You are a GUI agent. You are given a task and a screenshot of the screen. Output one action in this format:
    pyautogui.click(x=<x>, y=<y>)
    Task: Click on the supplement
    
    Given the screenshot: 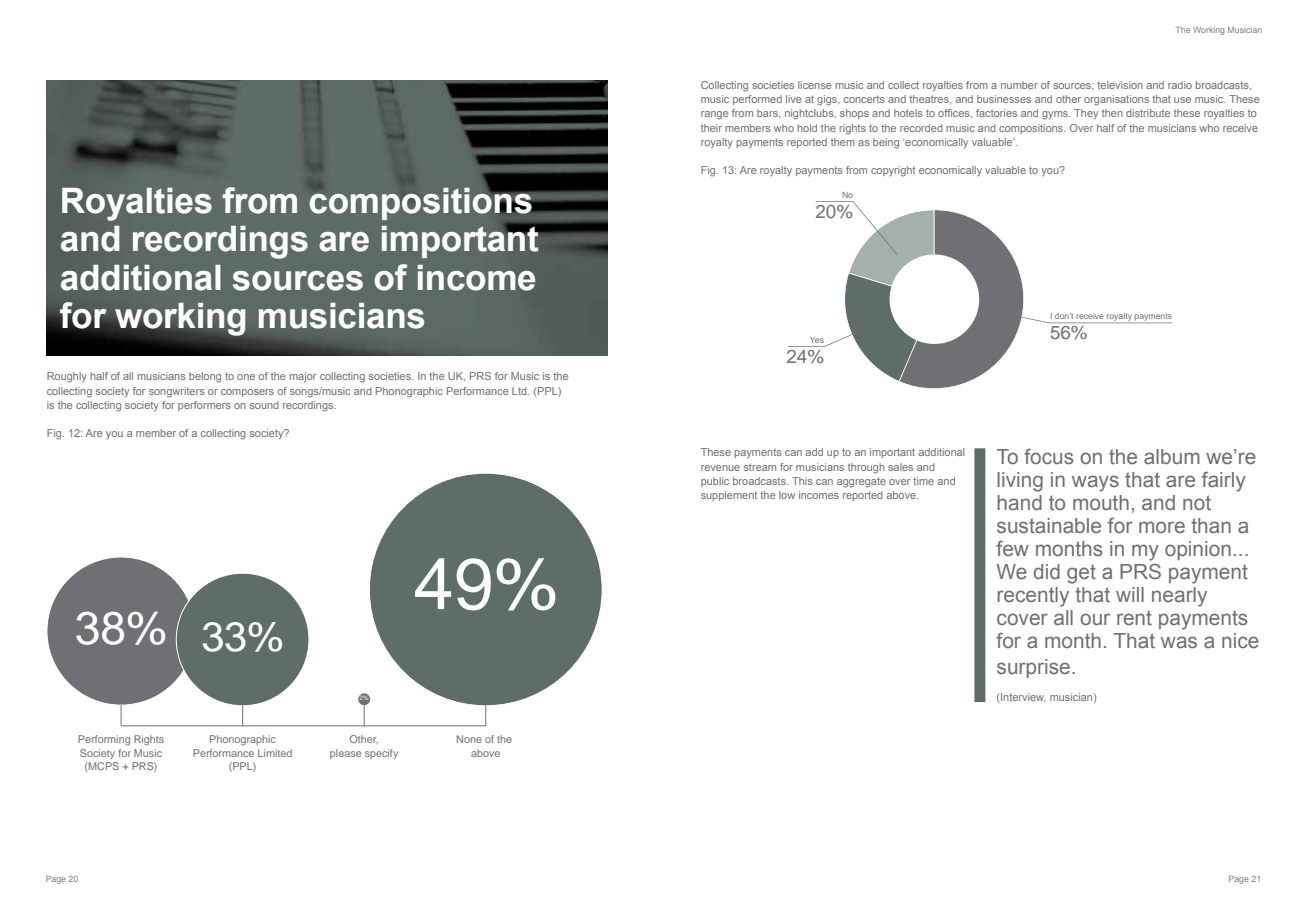 What is the action you would take?
    pyautogui.click(x=729, y=496)
